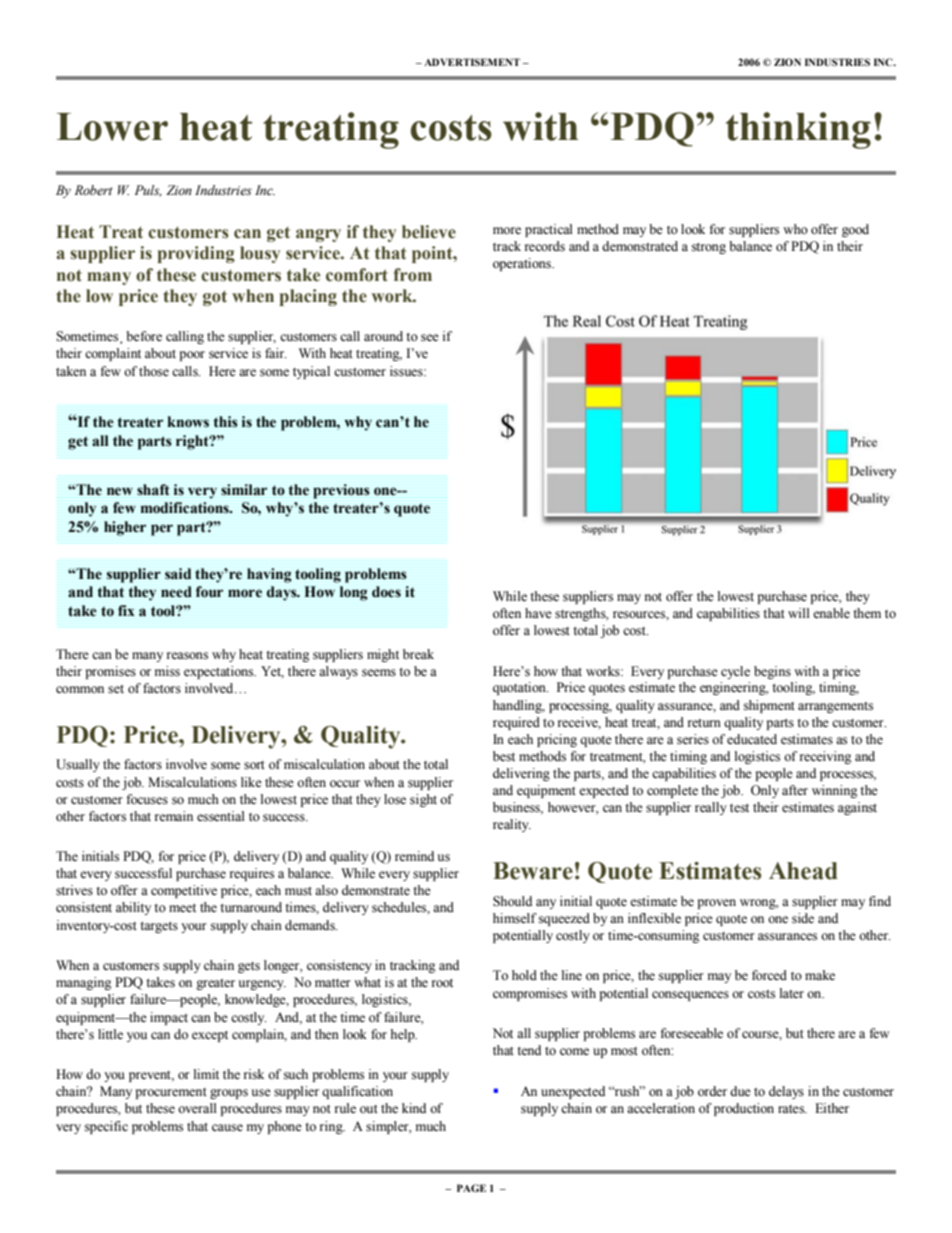 This screenshot has height=1233, width=952. What do you see at coordinates (512, 901) in the screenshot?
I see `Should` at bounding box center [512, 901].
